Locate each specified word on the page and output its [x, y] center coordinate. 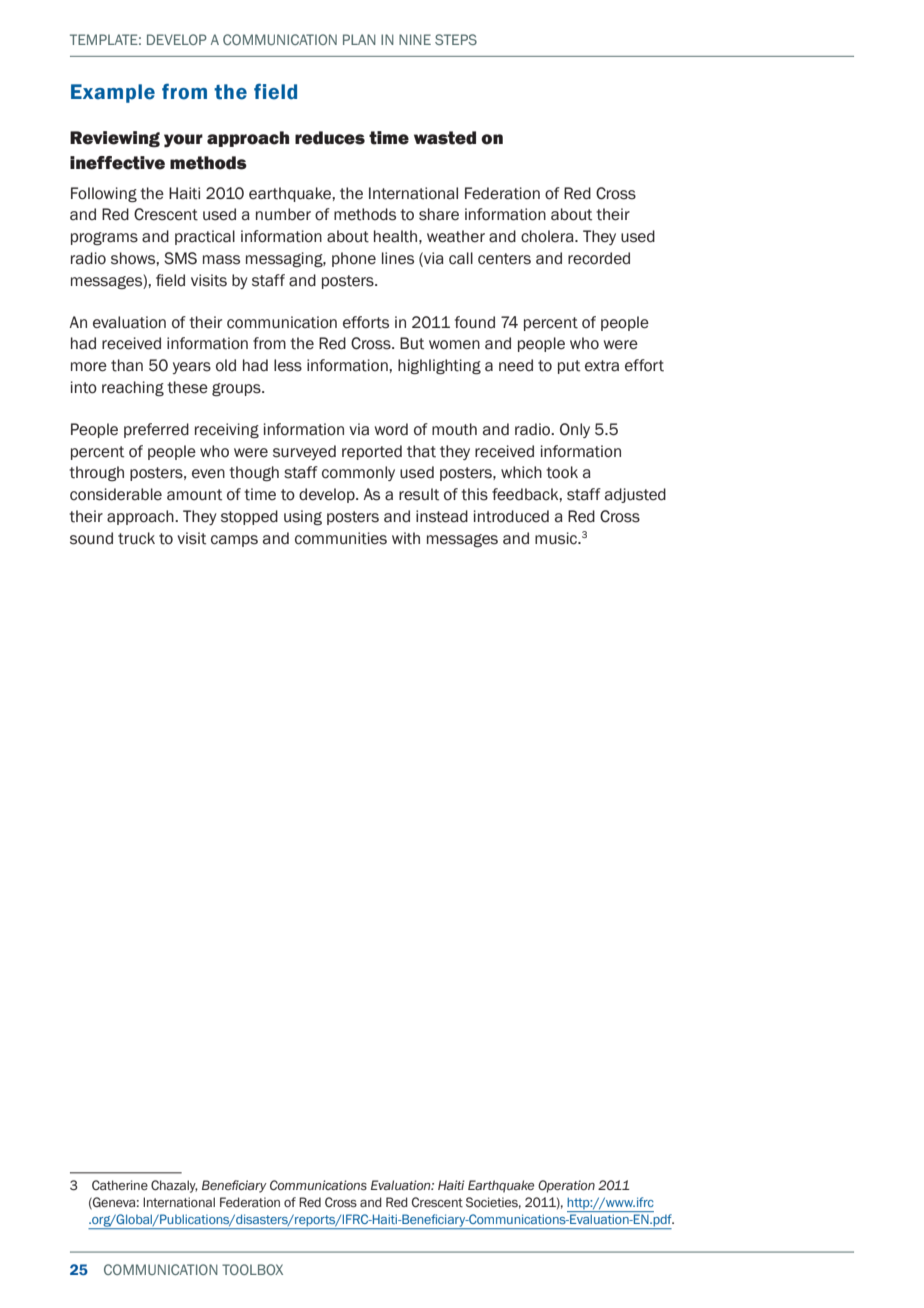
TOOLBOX [252, 1269]
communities [341, 538]
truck [136, 538]
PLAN [359, 39]
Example [113, 93]
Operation [566, 1186]
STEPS [456, 39]
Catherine [120, 1185]
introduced [511, 516]
